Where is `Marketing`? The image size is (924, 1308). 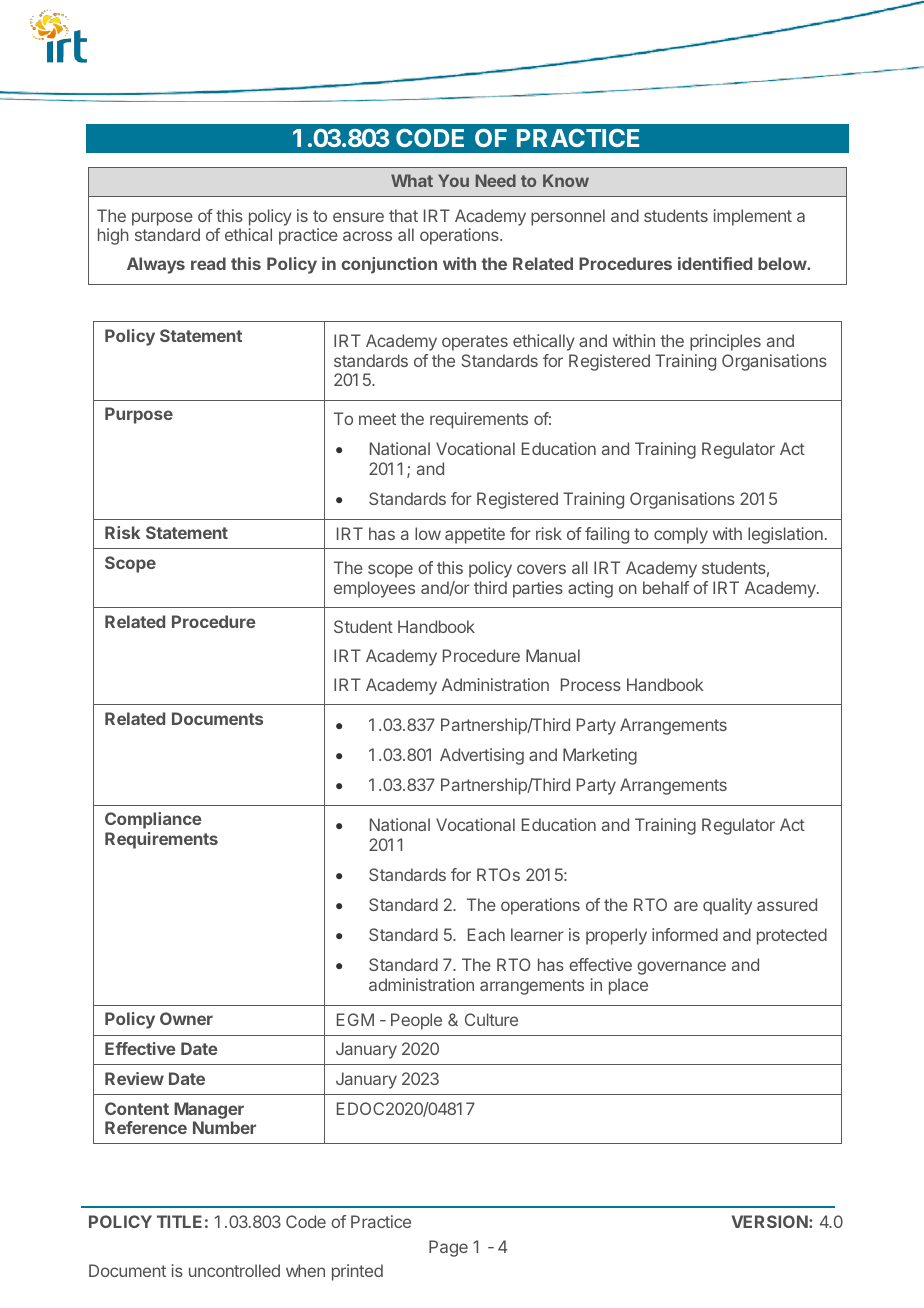 Marketing is located at coordinates (600, 756).
